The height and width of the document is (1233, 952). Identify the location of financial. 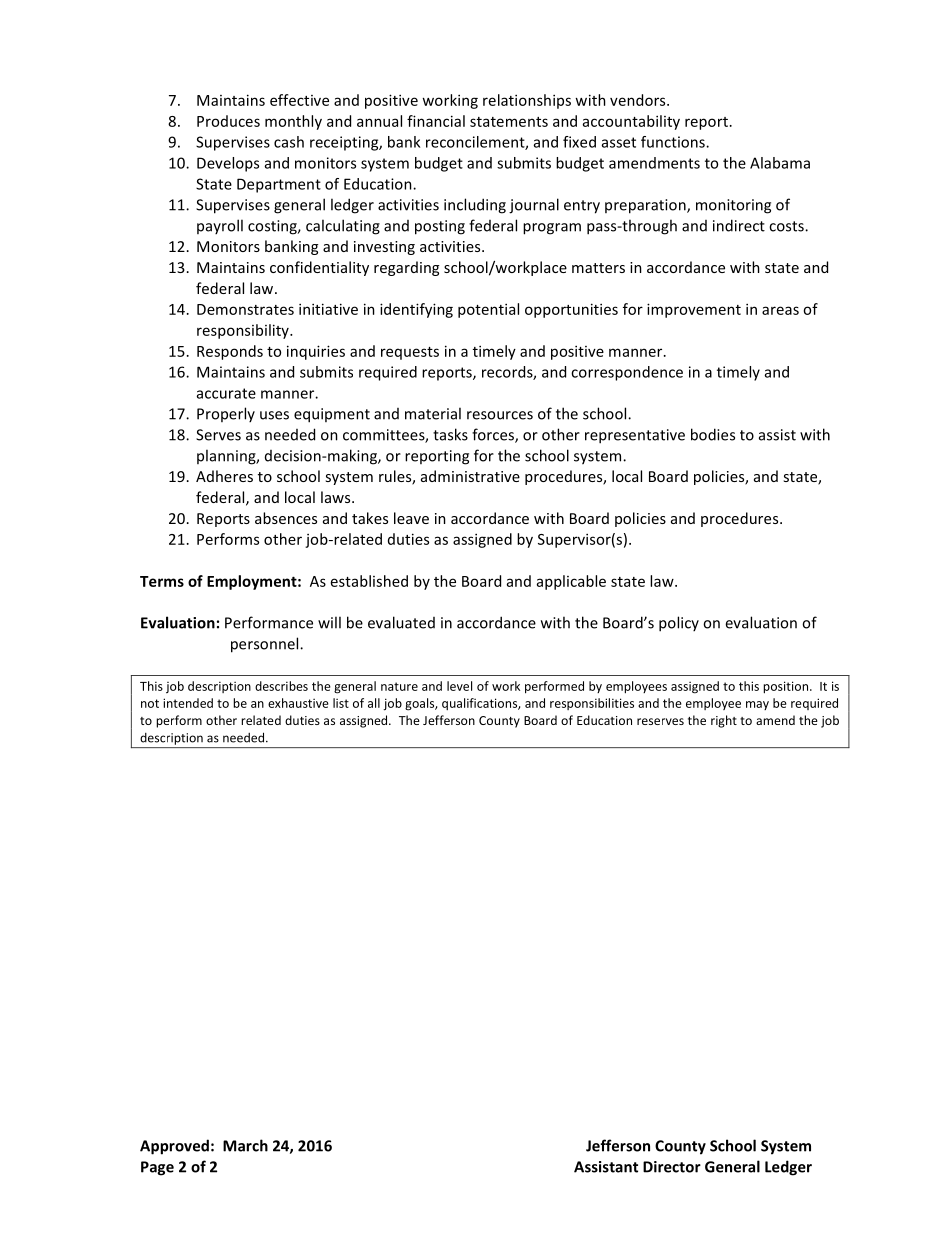
(436, 121).
